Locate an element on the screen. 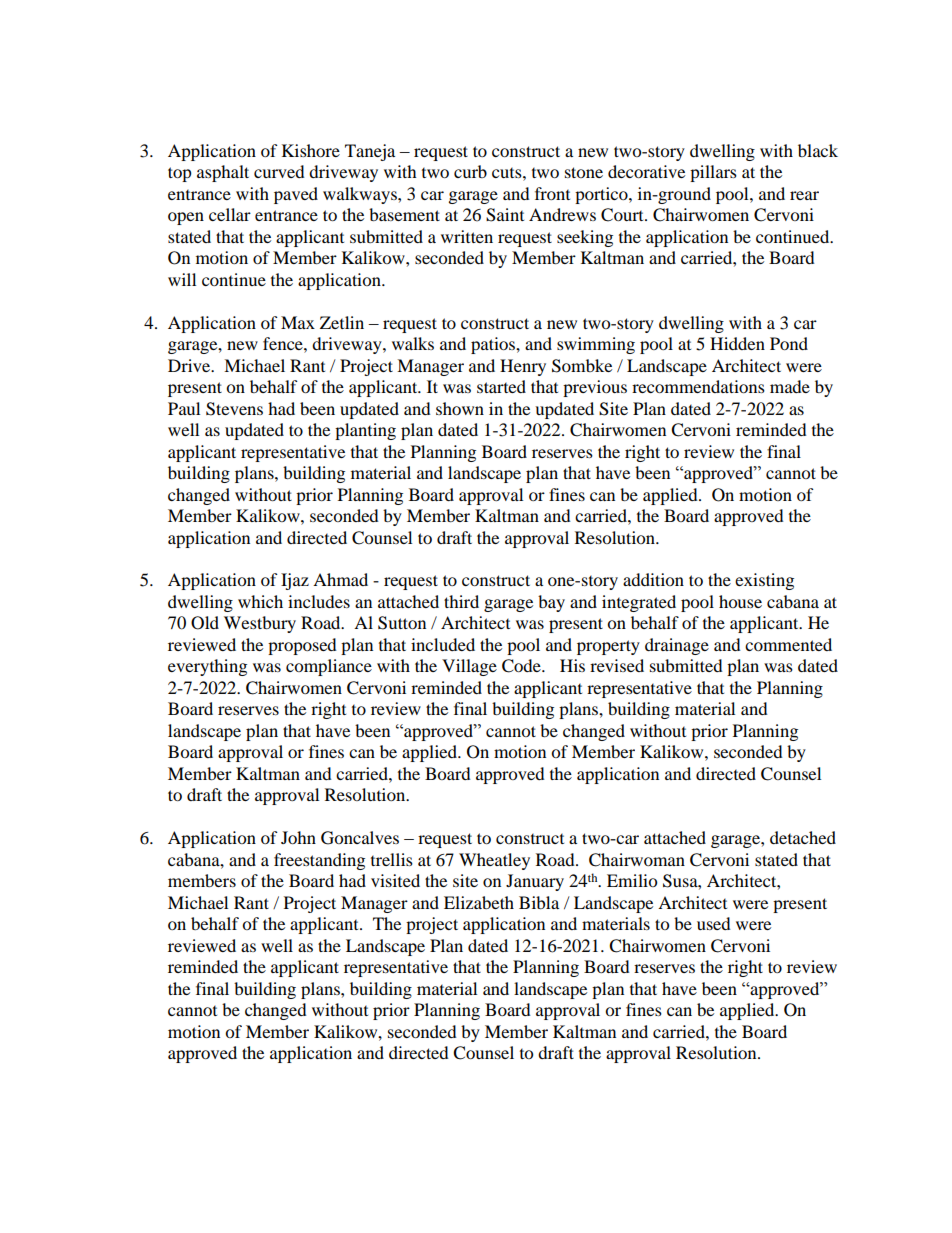 This screenshot has height=1233, width=952. used is located at coordinates (714, 923).
